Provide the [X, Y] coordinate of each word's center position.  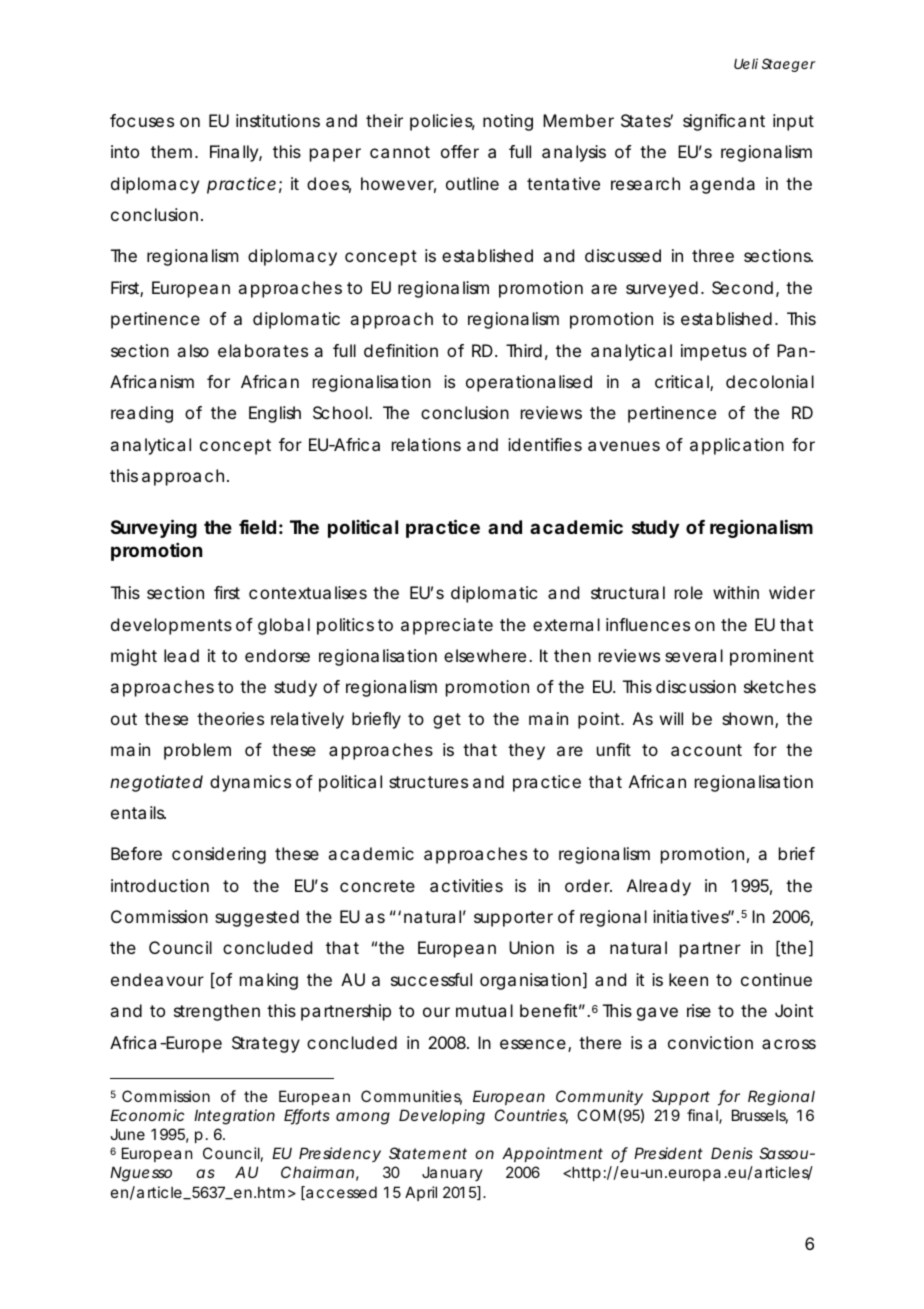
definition [401, 350]
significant [724, 122]
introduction [160, 885]
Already [659, 887]
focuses [142, 120]
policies [442, 122]
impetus [714, 352]
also [193, 350]
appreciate [447, 626]
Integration [234, 1117]
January [452, 1173]
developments [171, 626]
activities [466, 885]
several [694, 655]
